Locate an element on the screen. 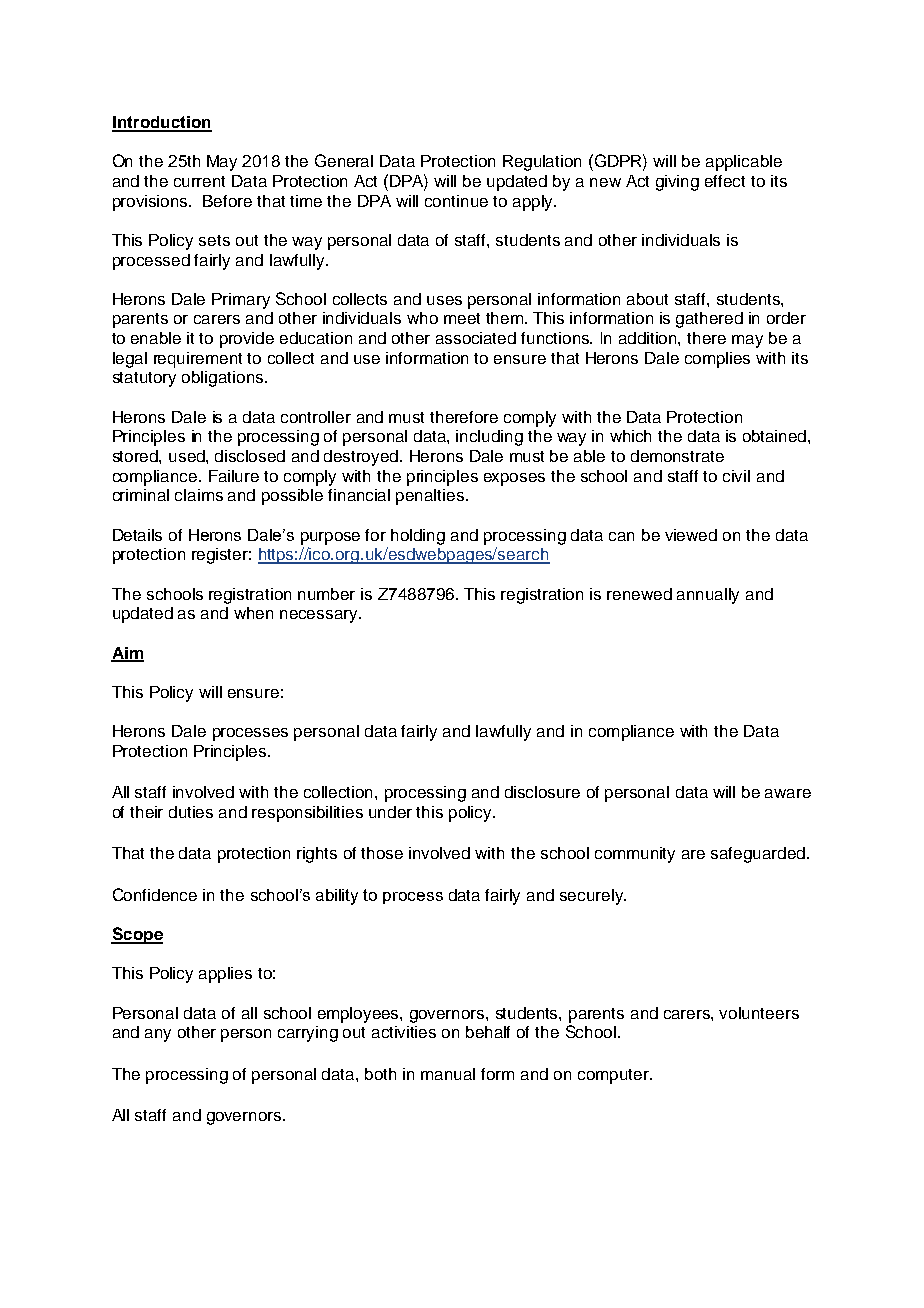 The image size is (924, 1308). complies is located at coordinates (717, 360).
